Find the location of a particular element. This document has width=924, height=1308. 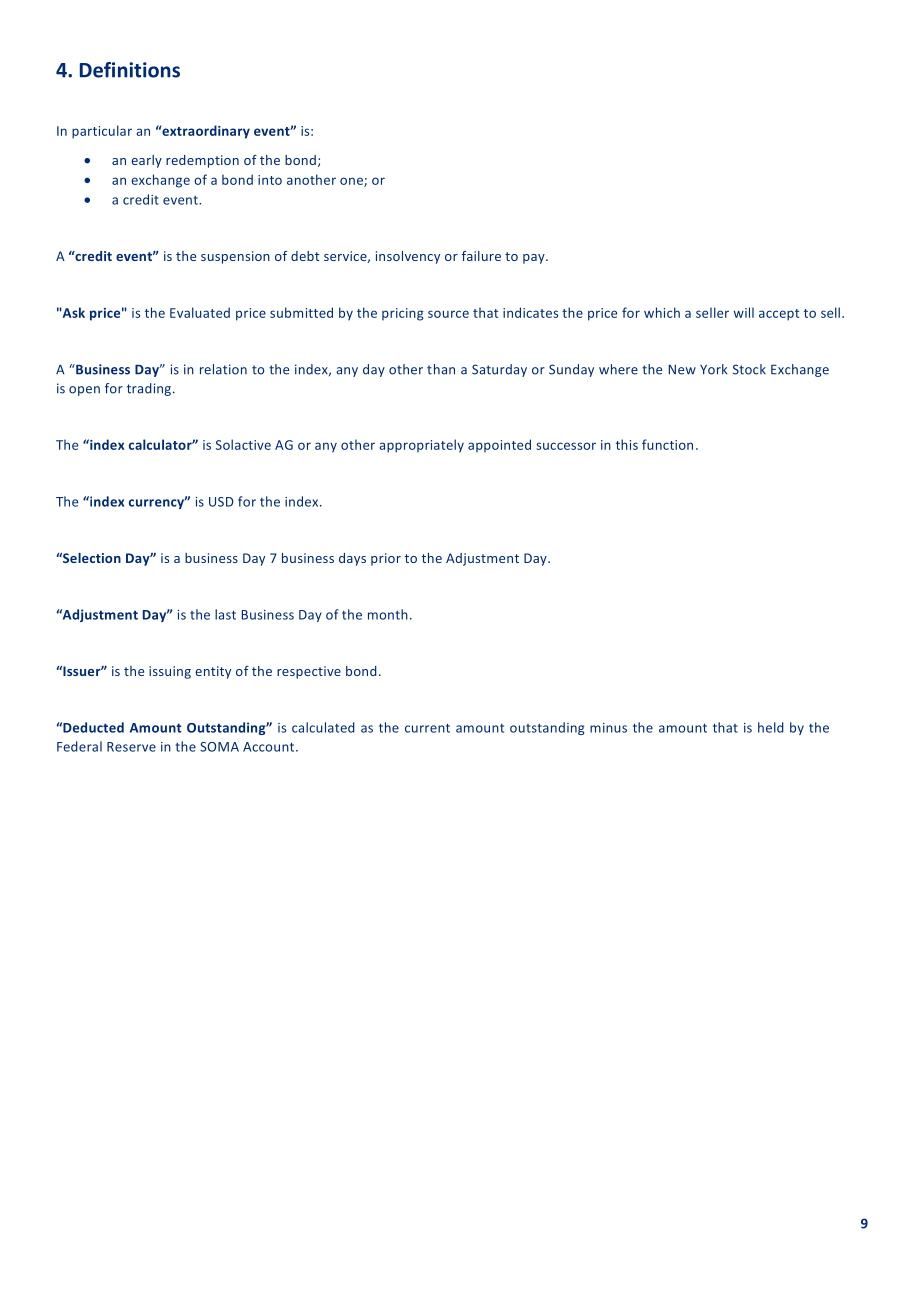

open is located at coordinates (84, 391).
